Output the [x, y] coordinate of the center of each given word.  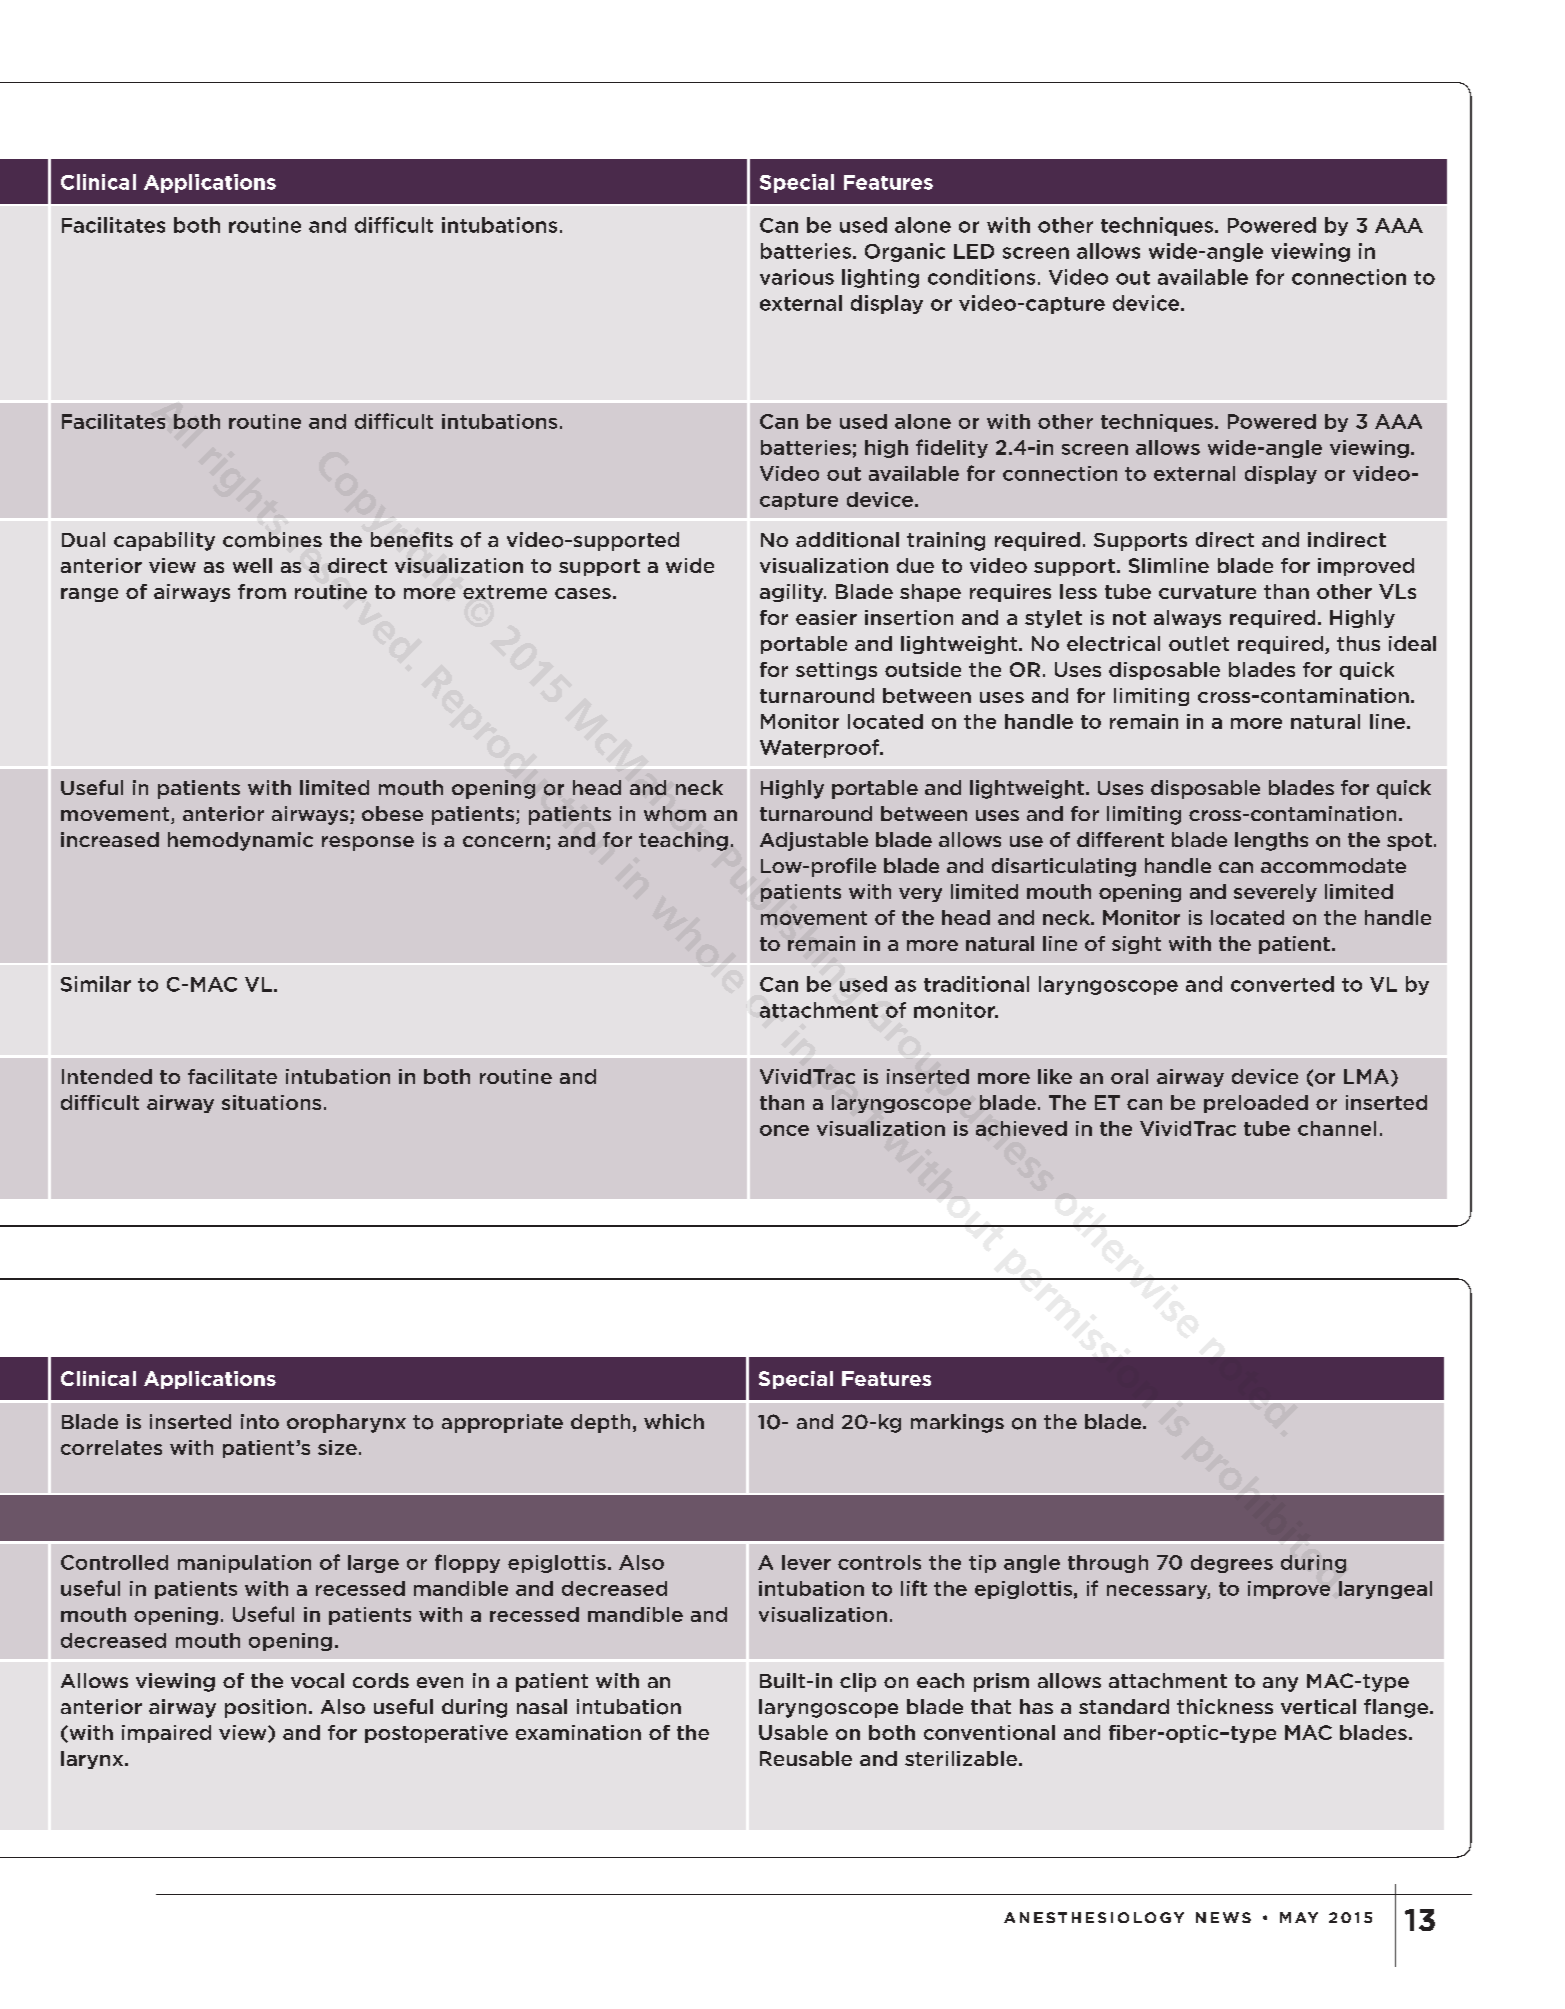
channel [1337, 1128]
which [674, 1421]
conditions [981, 277]
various [797, 277]
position [265, 1708]
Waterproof [821, 748]
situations [271, 1102]
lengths [1271, 841]
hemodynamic [240, 841]
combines [272, 540]
